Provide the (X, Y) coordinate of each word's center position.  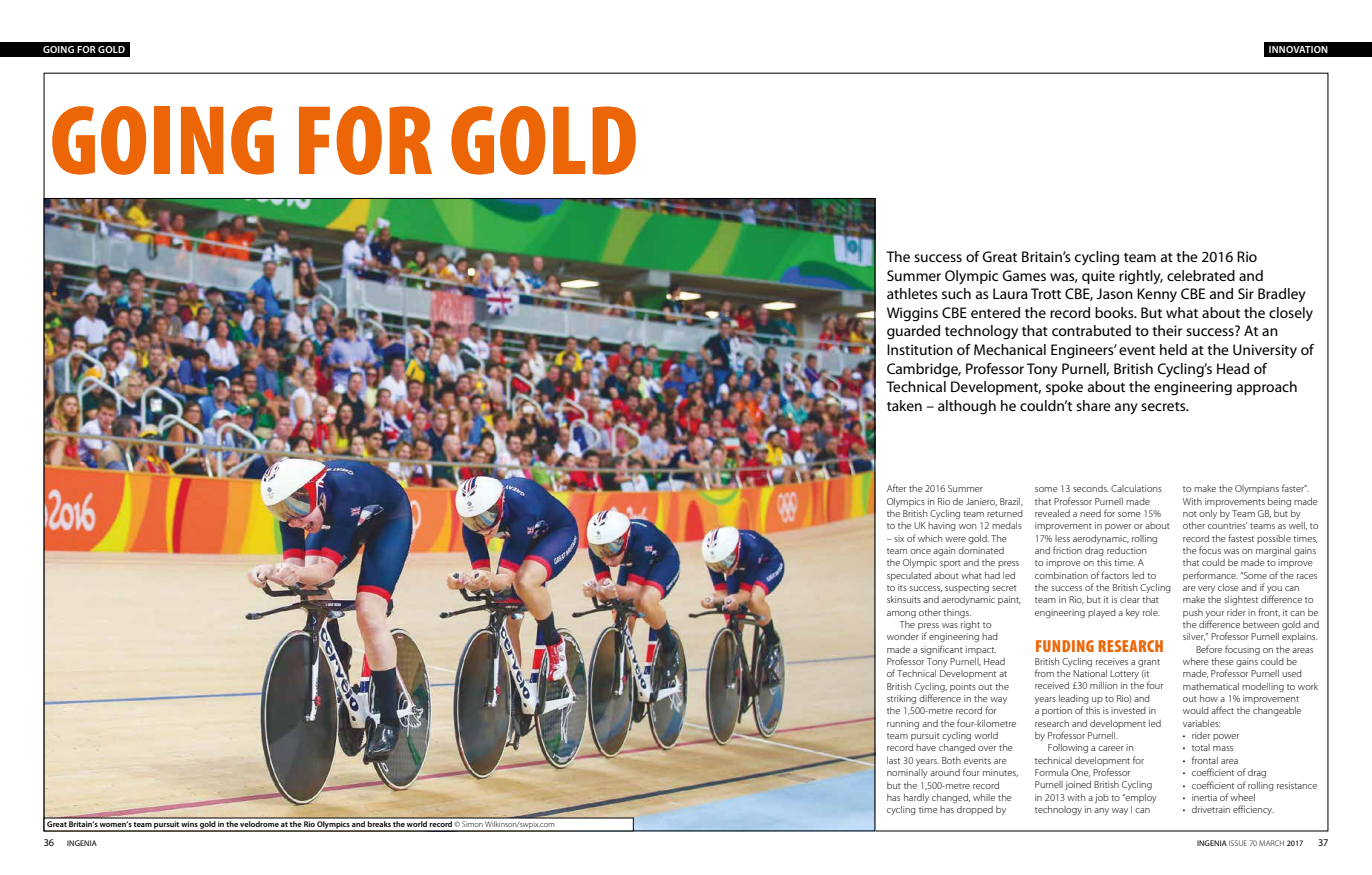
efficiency (1253, 810)
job (1102, 798)
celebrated (1201, 275)
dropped (975, 810)
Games (1024, 275)
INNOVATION (1298, 49)
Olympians (1257, 489)
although (967, 407)
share (1093, 405)
